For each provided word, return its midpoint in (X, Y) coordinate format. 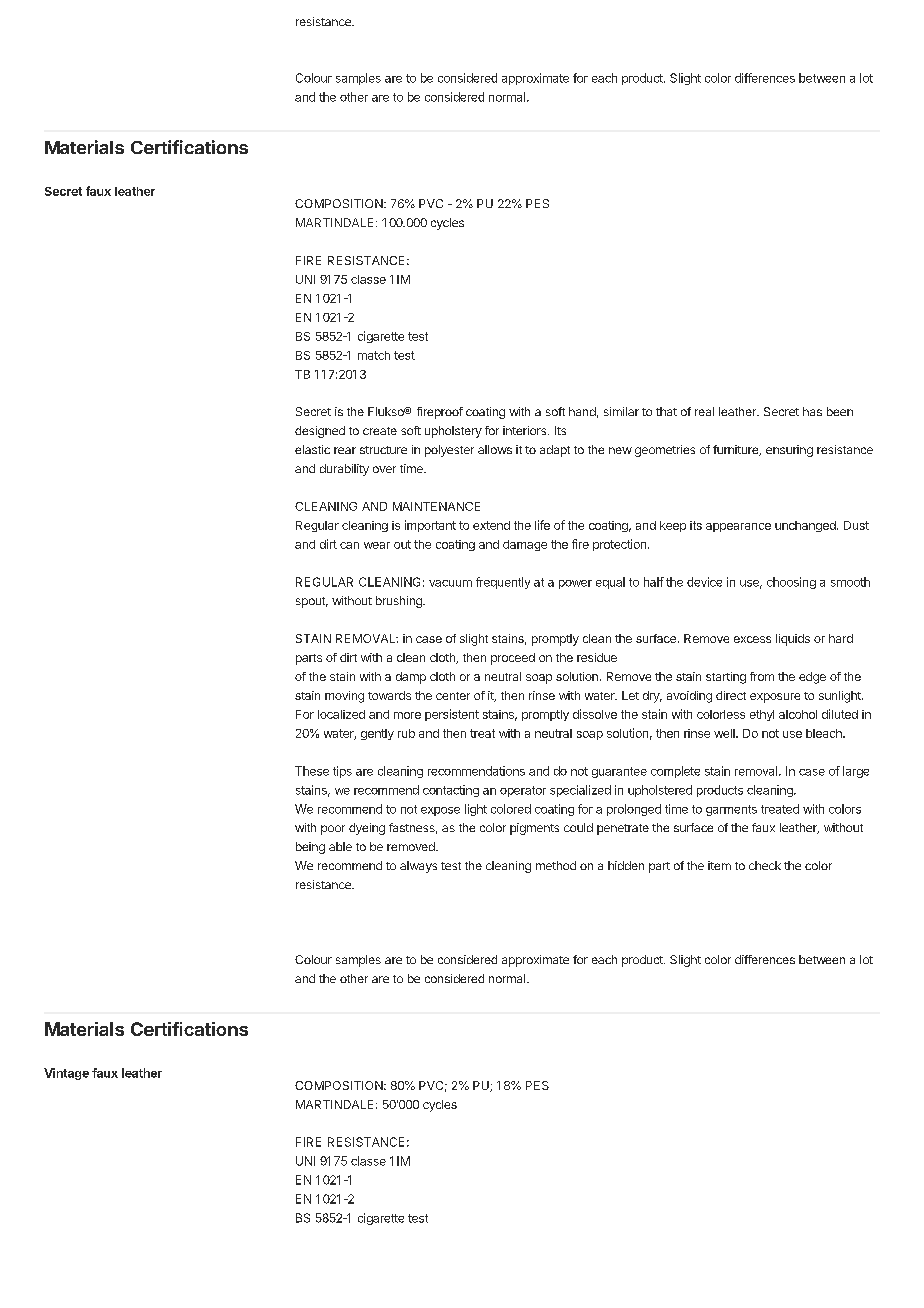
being (310, 848)
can (349, 545)
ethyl (762, 715)
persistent (452, 715)
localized (341, 714)
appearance (738, 527)
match (374, 355)
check (765, 865)
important (430, 526)
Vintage (66, 1074)
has (812, 411)
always (418, 867)
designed (320, 432)
